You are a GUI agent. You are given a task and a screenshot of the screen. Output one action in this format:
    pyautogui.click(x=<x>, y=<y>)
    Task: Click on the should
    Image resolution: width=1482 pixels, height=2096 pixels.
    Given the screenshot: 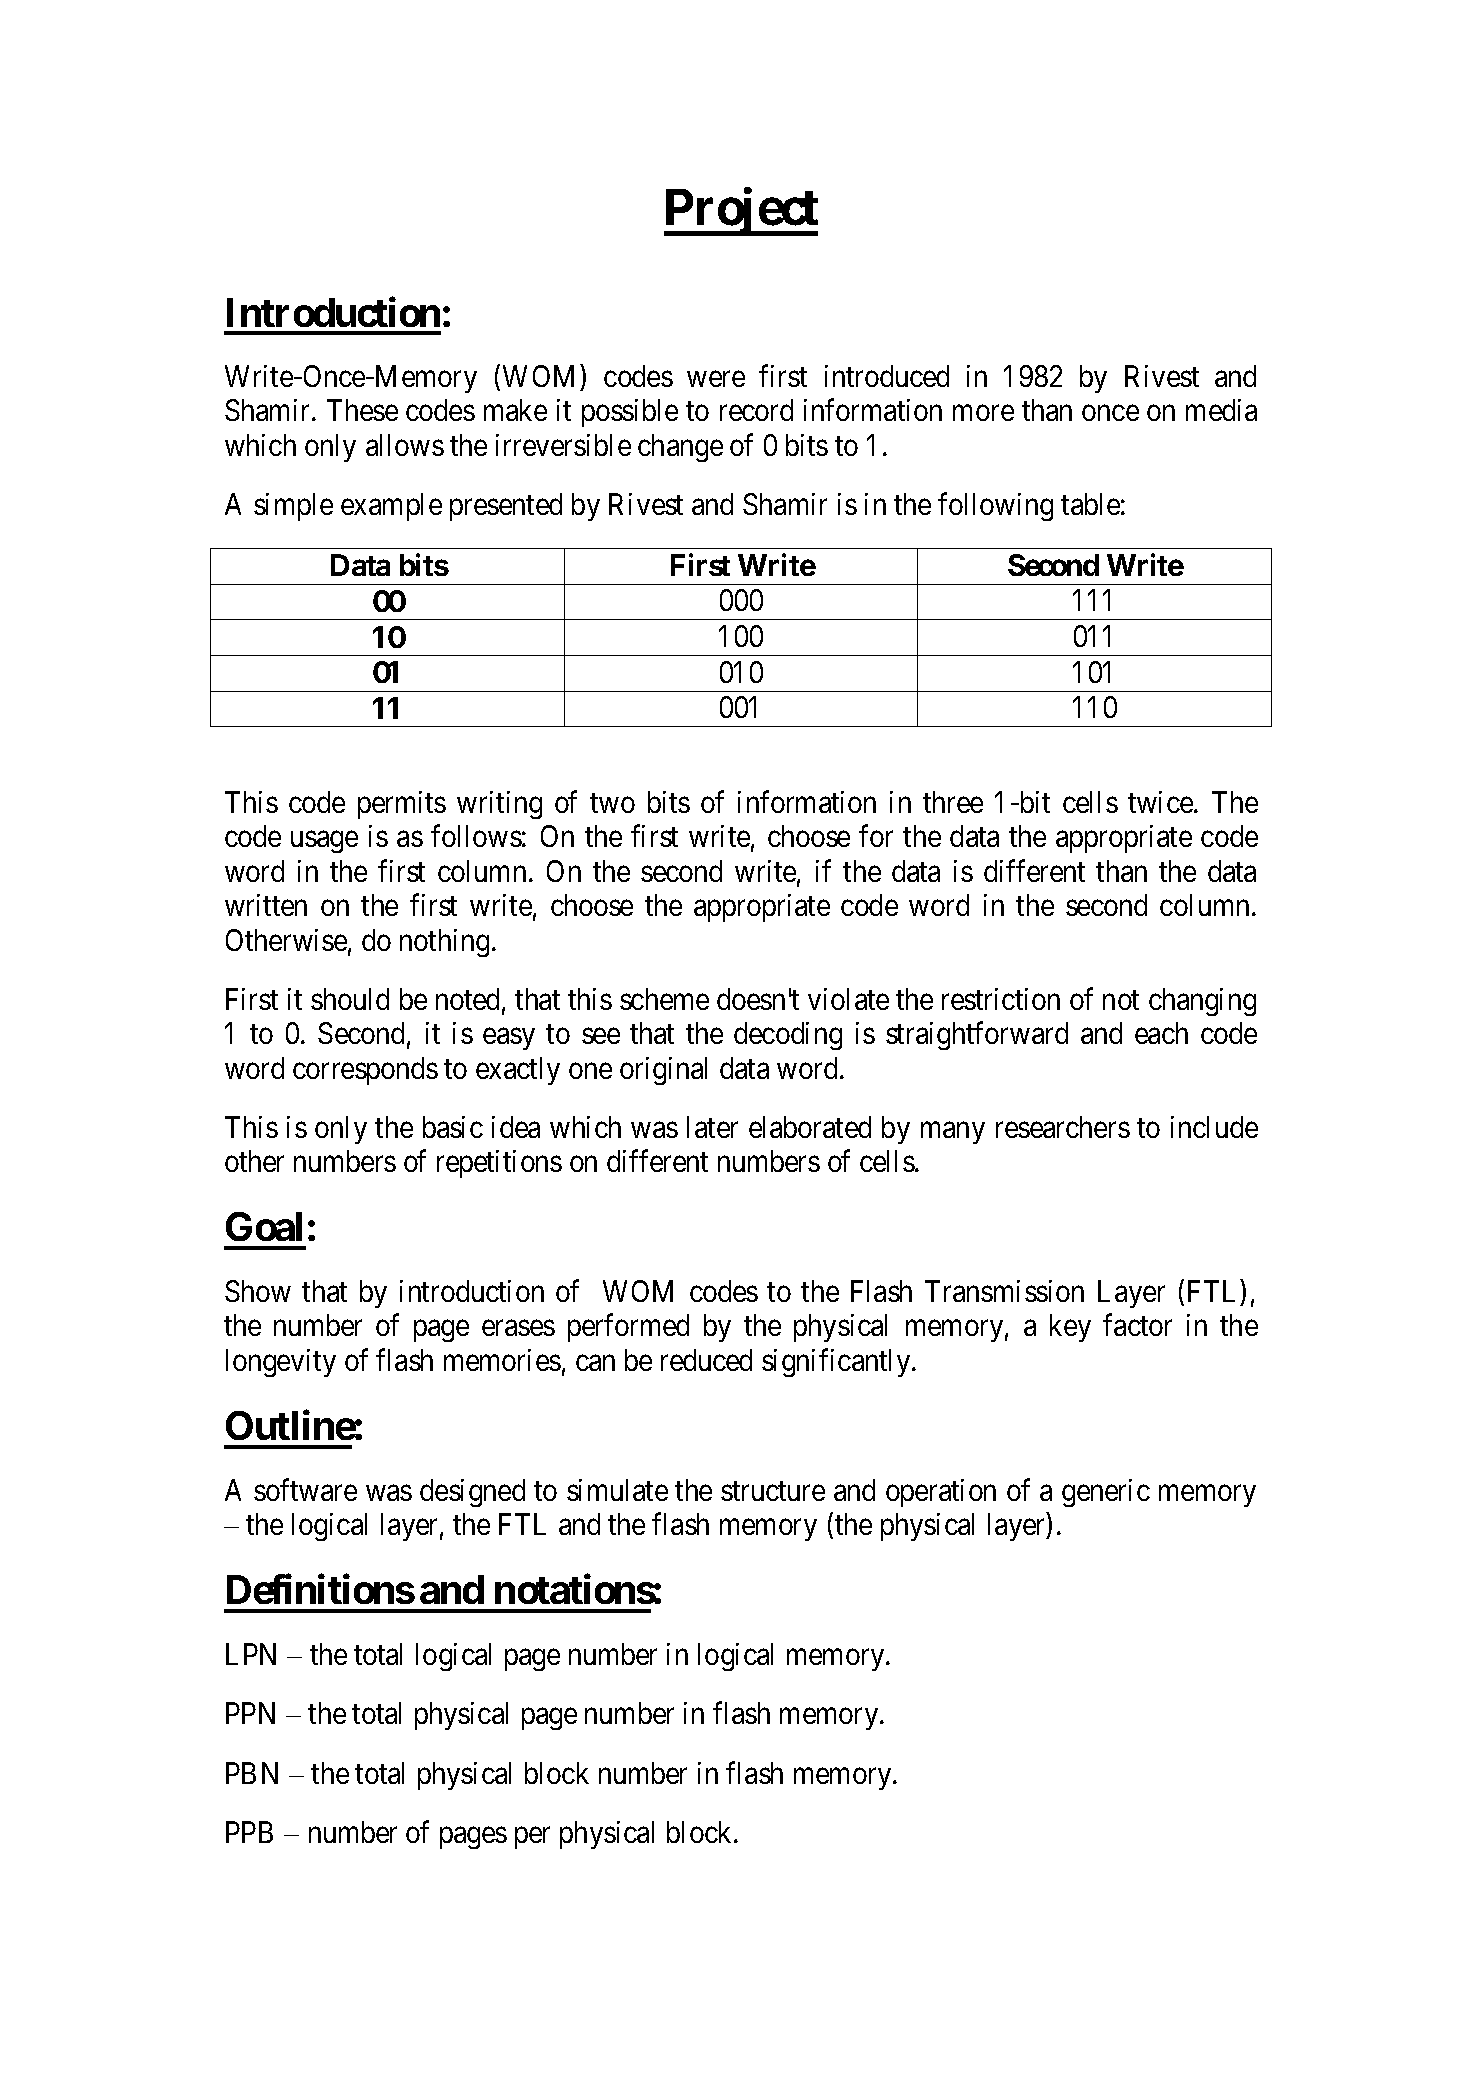 What is the action you would take?
    pyautogui.click(x=350, y=999)
